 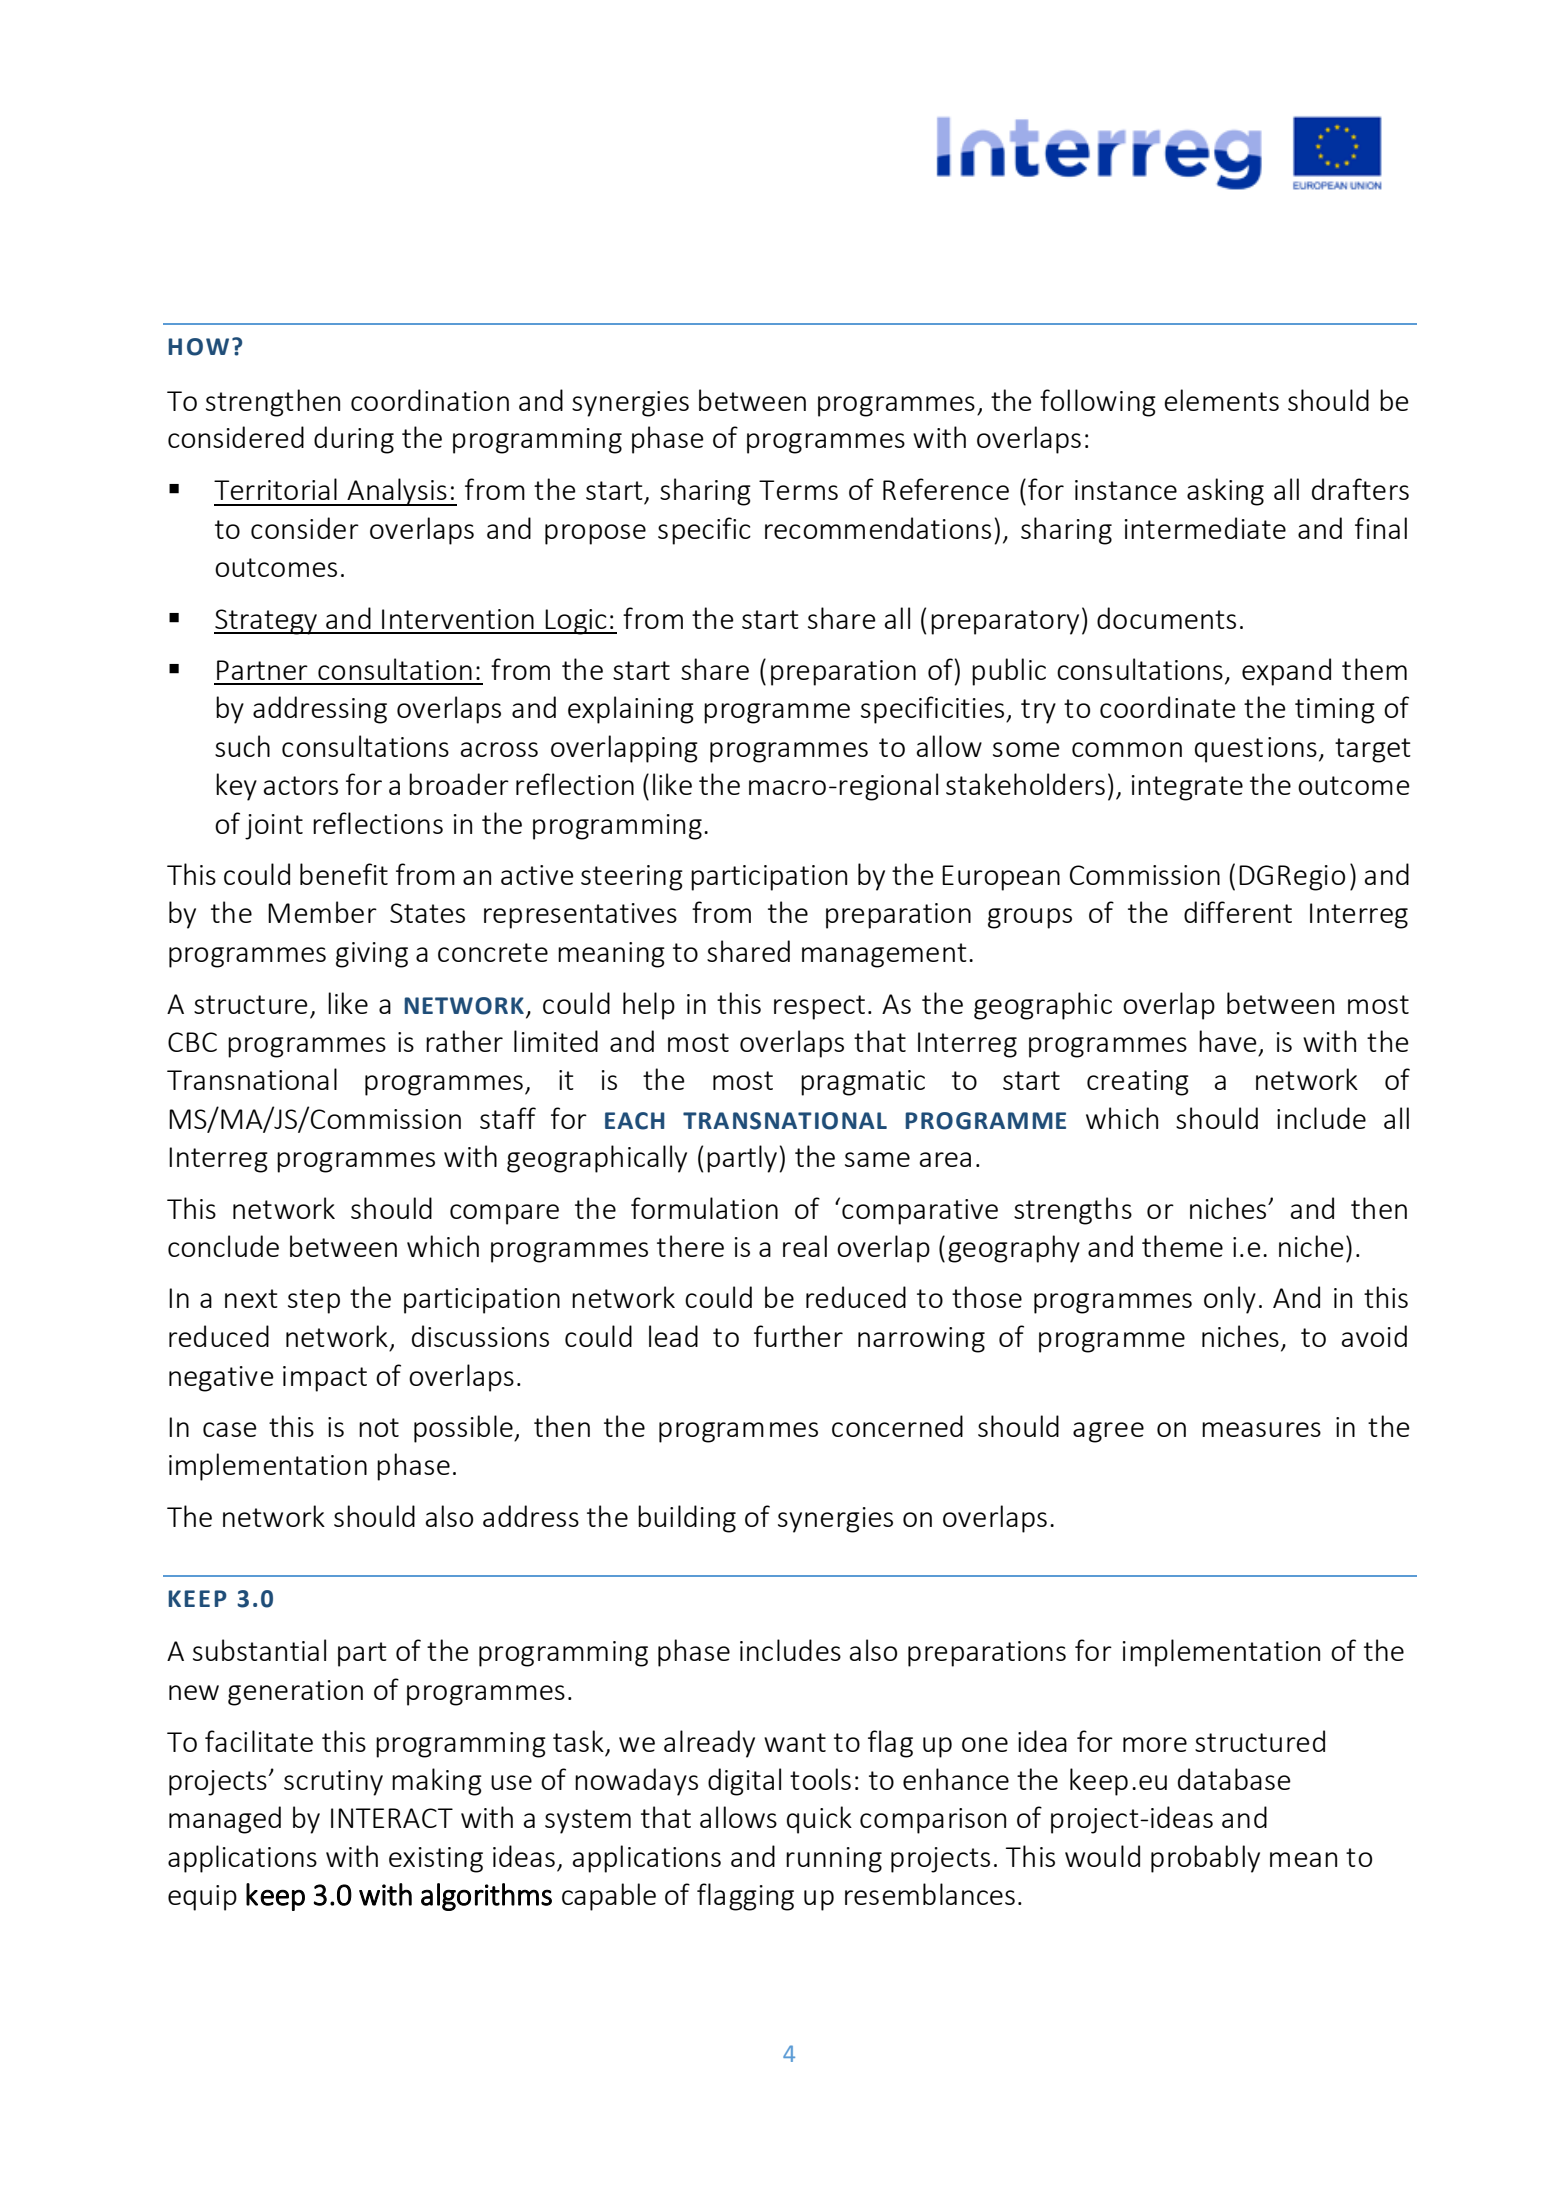 I want to click on not, so click(x=379, y=1427).
